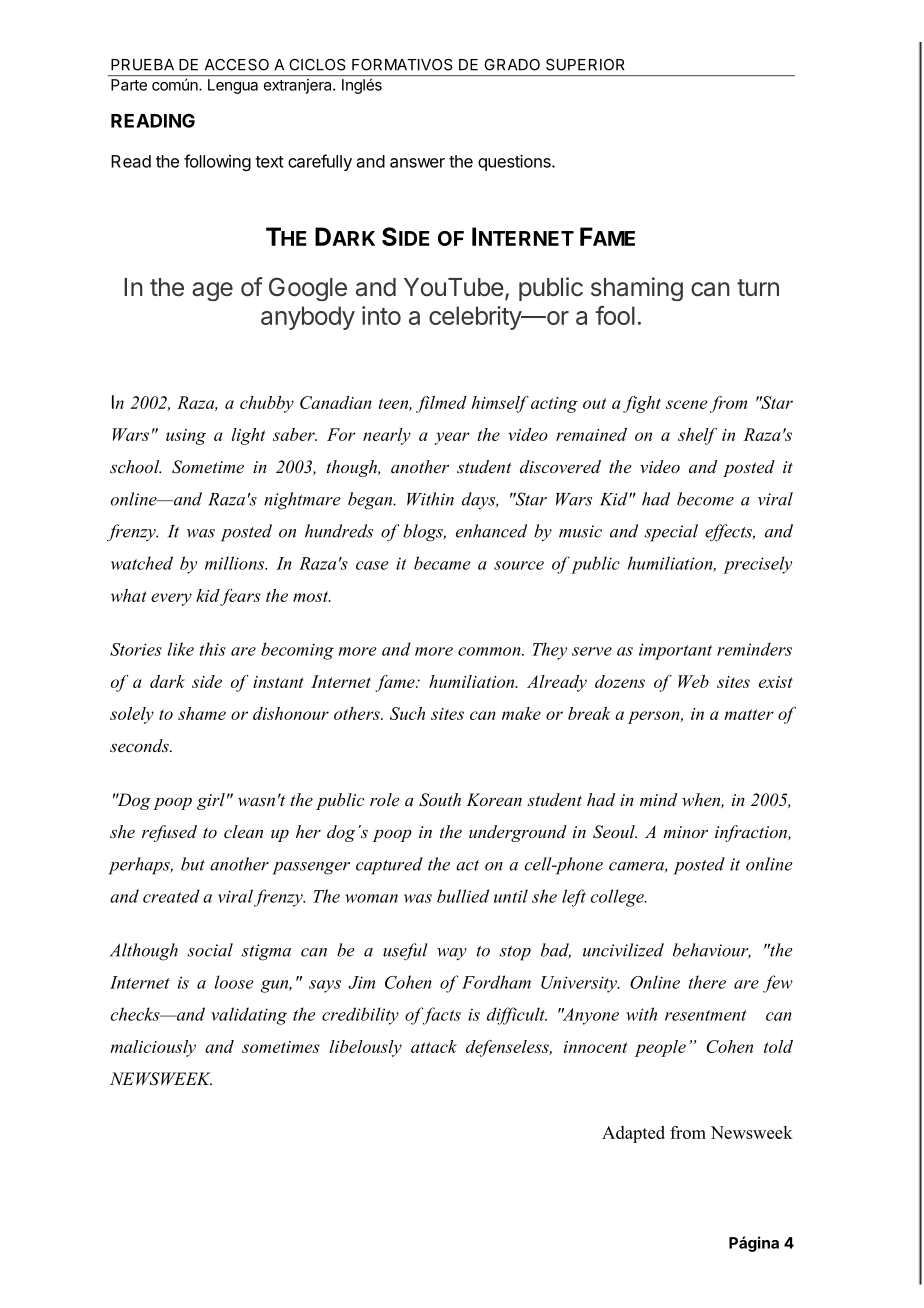 This screenshot has width=924, height=1308. What do you see at coordinates (660, 1048) in the screenshot?
I see `people` at bounding box center [660, 1048].
